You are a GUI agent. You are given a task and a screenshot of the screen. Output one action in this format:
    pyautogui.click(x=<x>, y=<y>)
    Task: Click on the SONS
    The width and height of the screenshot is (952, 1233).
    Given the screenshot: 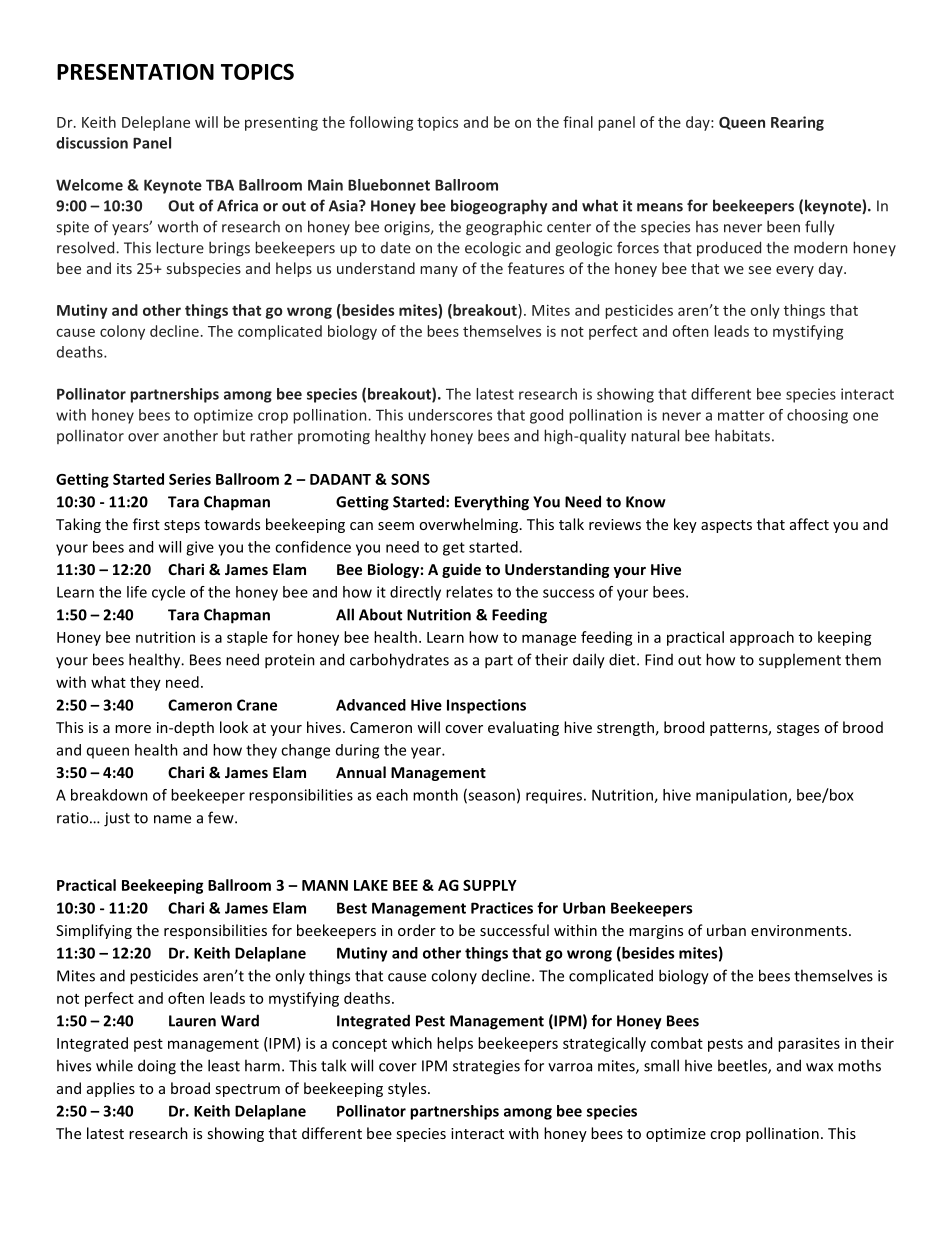 What is the action you would take?
    pyautogui.click(x=410, y=479)
